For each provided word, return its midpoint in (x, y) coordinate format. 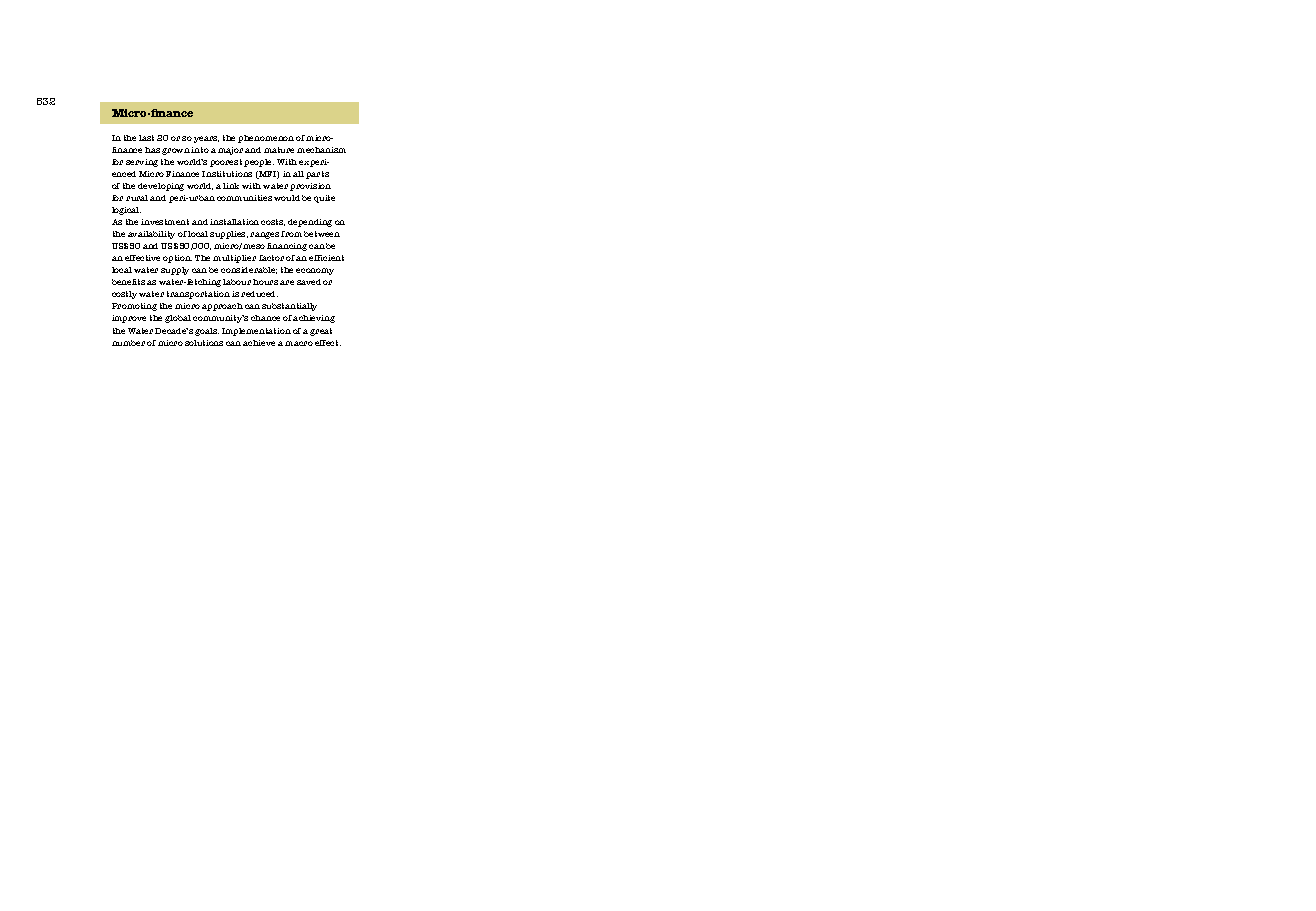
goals (207, 332)
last (146, 138)
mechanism (321, 150)
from (291, 234)
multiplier (234, 259)
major (230, 151)
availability (151, 235)
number (128, 343)
